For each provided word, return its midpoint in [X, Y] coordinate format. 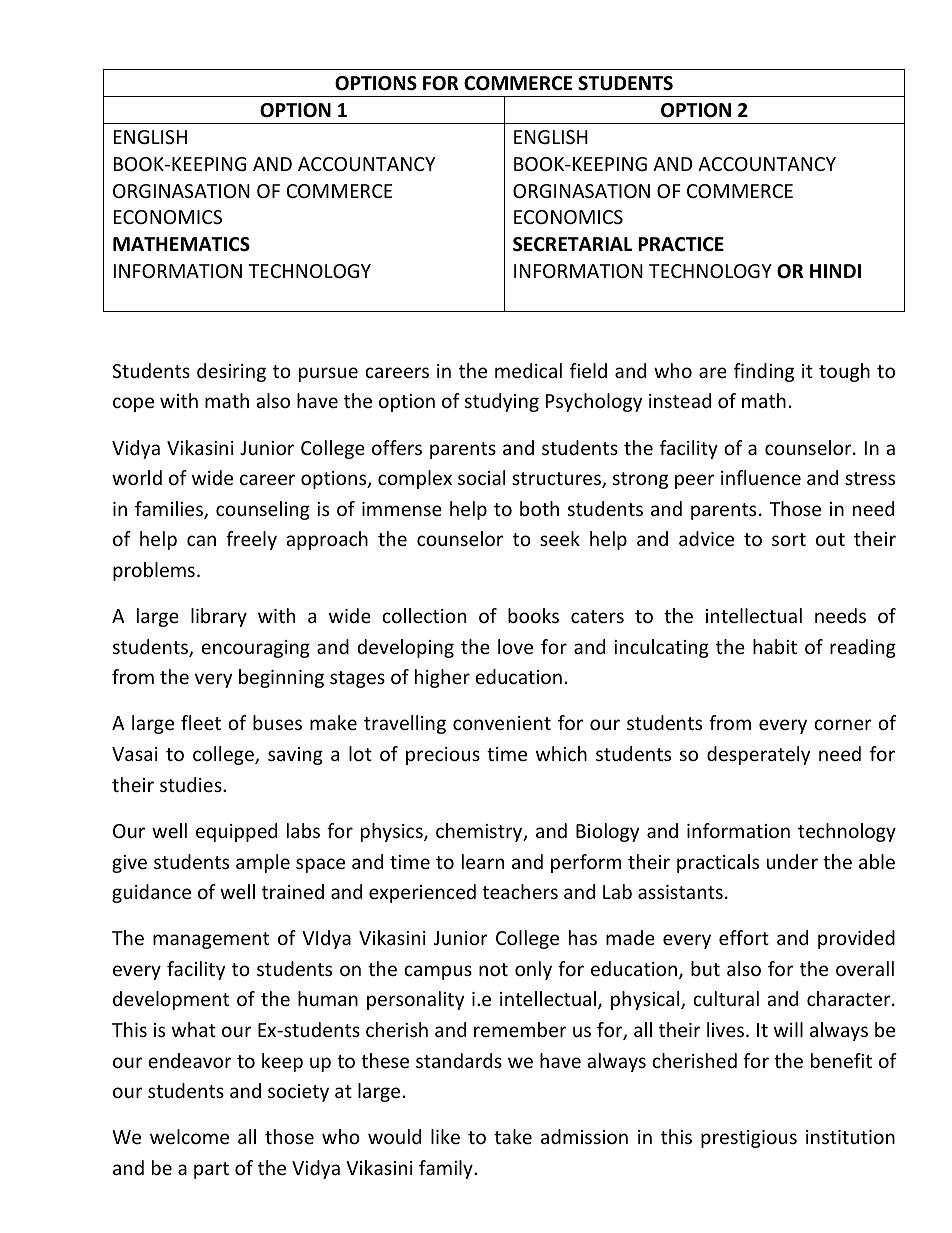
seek [560, 538]
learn [483, 861]
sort [789, 539]
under [792, 861]
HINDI [835, 271]
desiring [231, 372]
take [513, 1136]
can [201, 540]
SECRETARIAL [572, 244]
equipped [236, 832]
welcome [189, 1136]
